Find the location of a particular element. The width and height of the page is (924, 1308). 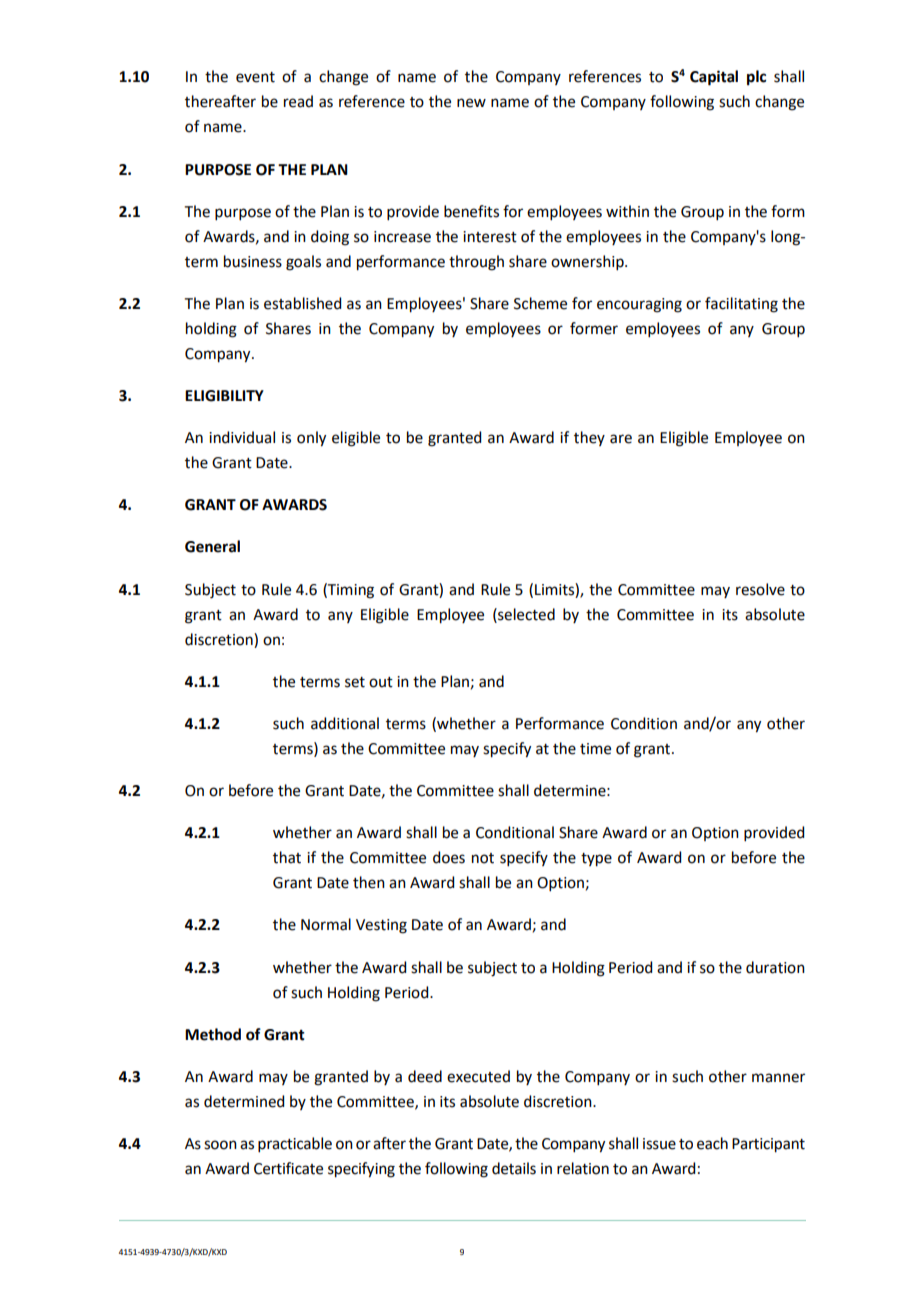

Capital is located at coordinates (714, 78).
